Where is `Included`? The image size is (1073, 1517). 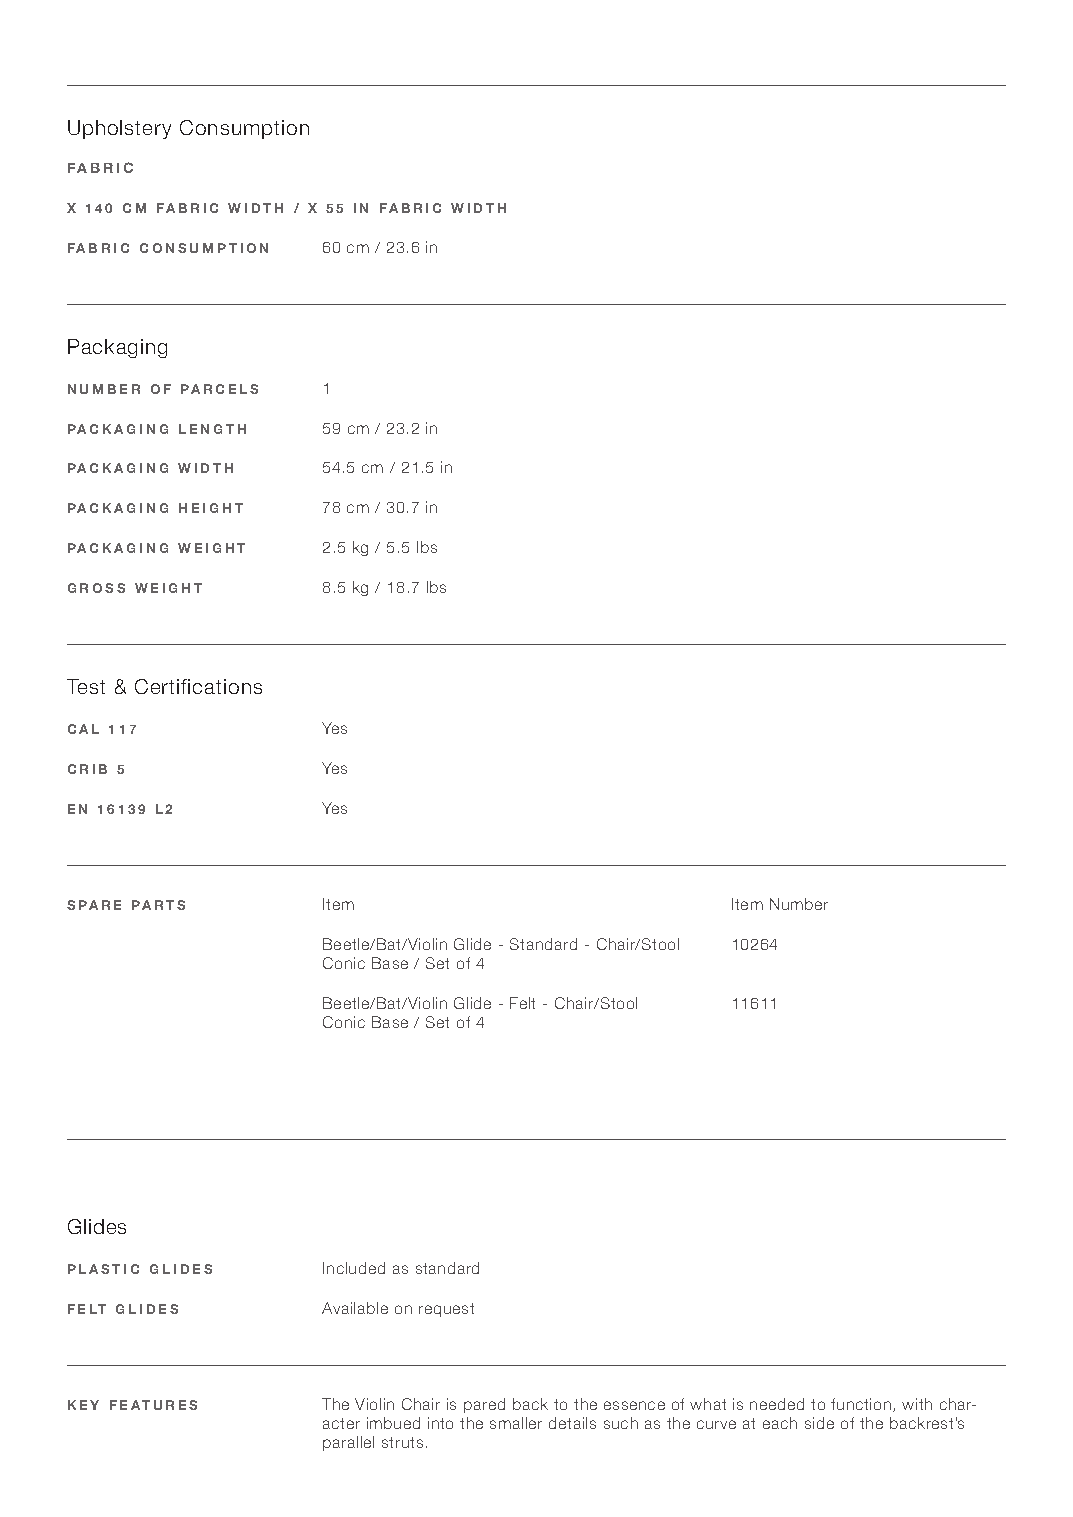 Included is located at coordinates (354, 1268).
